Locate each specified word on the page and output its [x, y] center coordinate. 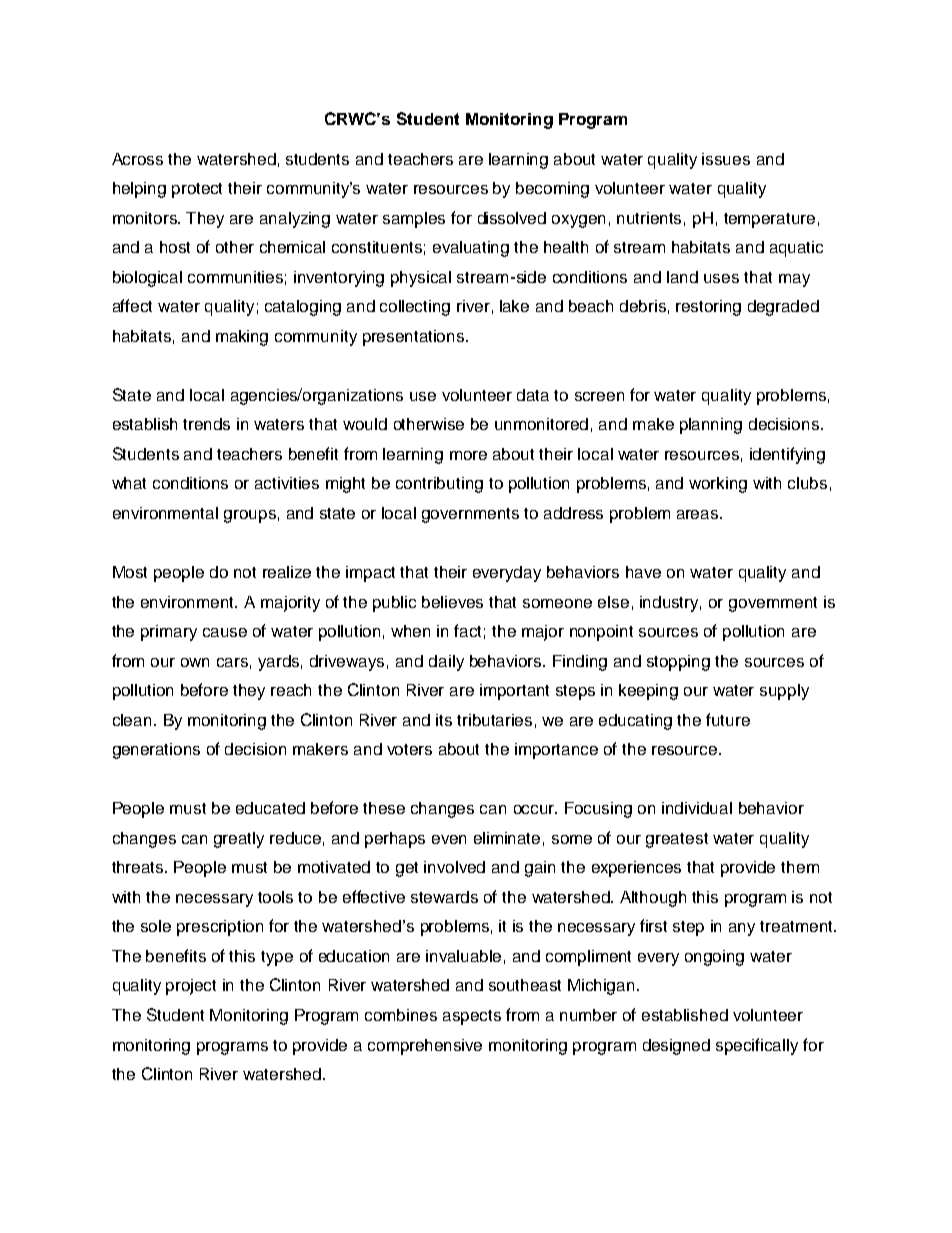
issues [726, 159]
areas [699, 514]
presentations [415, 338]
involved [454, 867]
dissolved [512, 218]
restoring [708, 308]
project [191, 987]
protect [197, 190]
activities [287, 483]
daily [446, 663]
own [195, 662]
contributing [439, 485]
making [242, 338]
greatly [239, 840]
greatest [677, 840]
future [728, 719]
